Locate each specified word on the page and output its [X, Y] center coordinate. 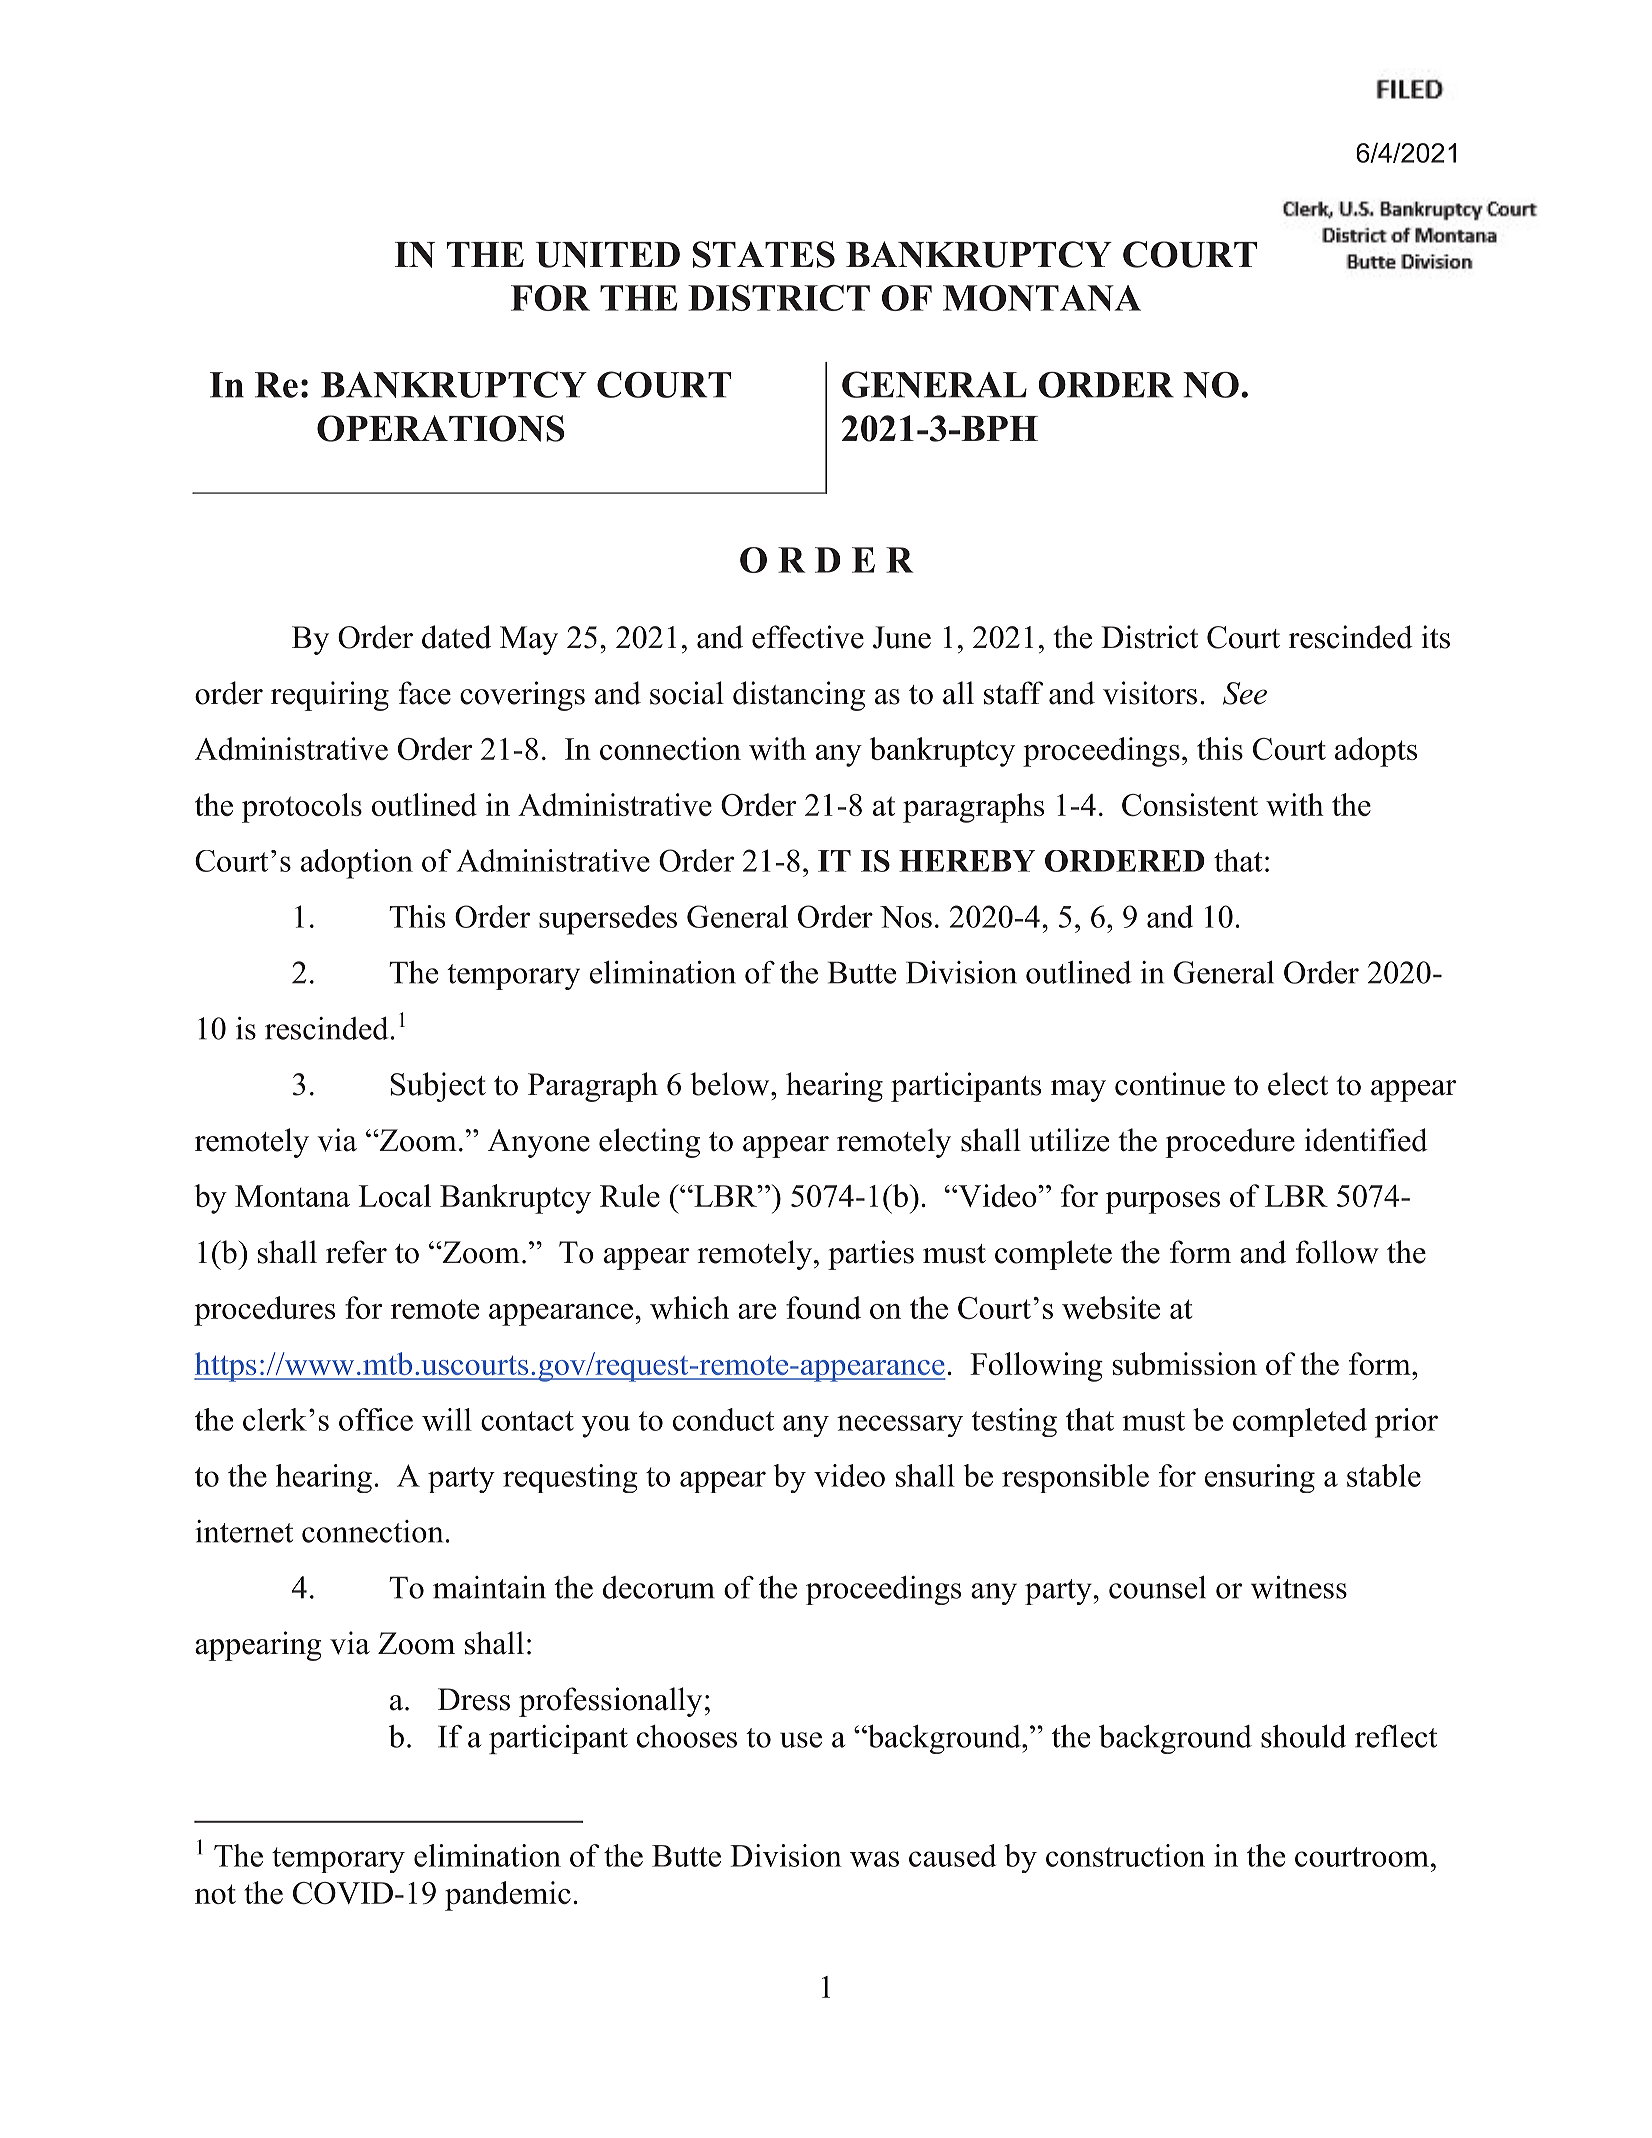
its [1436, 637]
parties [871, 1255]
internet [244, 1531]
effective [808, 637]
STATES [764, 254]
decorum [659, 1587]
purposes [1163, 1203]
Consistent [1190, 804]
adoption [357, 864]
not [215, 1894]
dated [456, 637]
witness [1299, 1587]
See [1245, 693]
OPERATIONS [441, 428]
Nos [906, 917]
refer [356, 1252]
